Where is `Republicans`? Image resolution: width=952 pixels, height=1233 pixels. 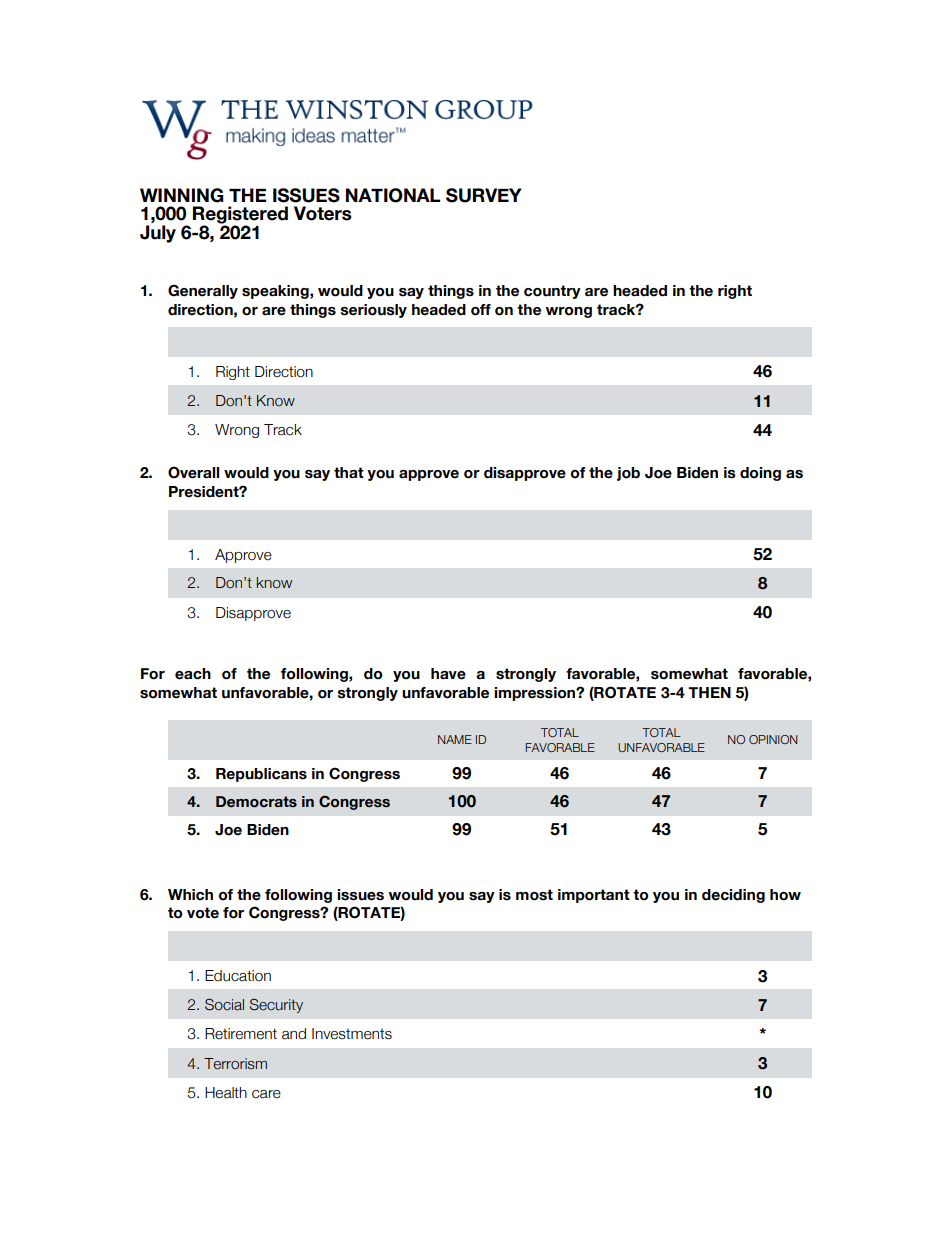
Republicans is located at coordinates (261, 775).
